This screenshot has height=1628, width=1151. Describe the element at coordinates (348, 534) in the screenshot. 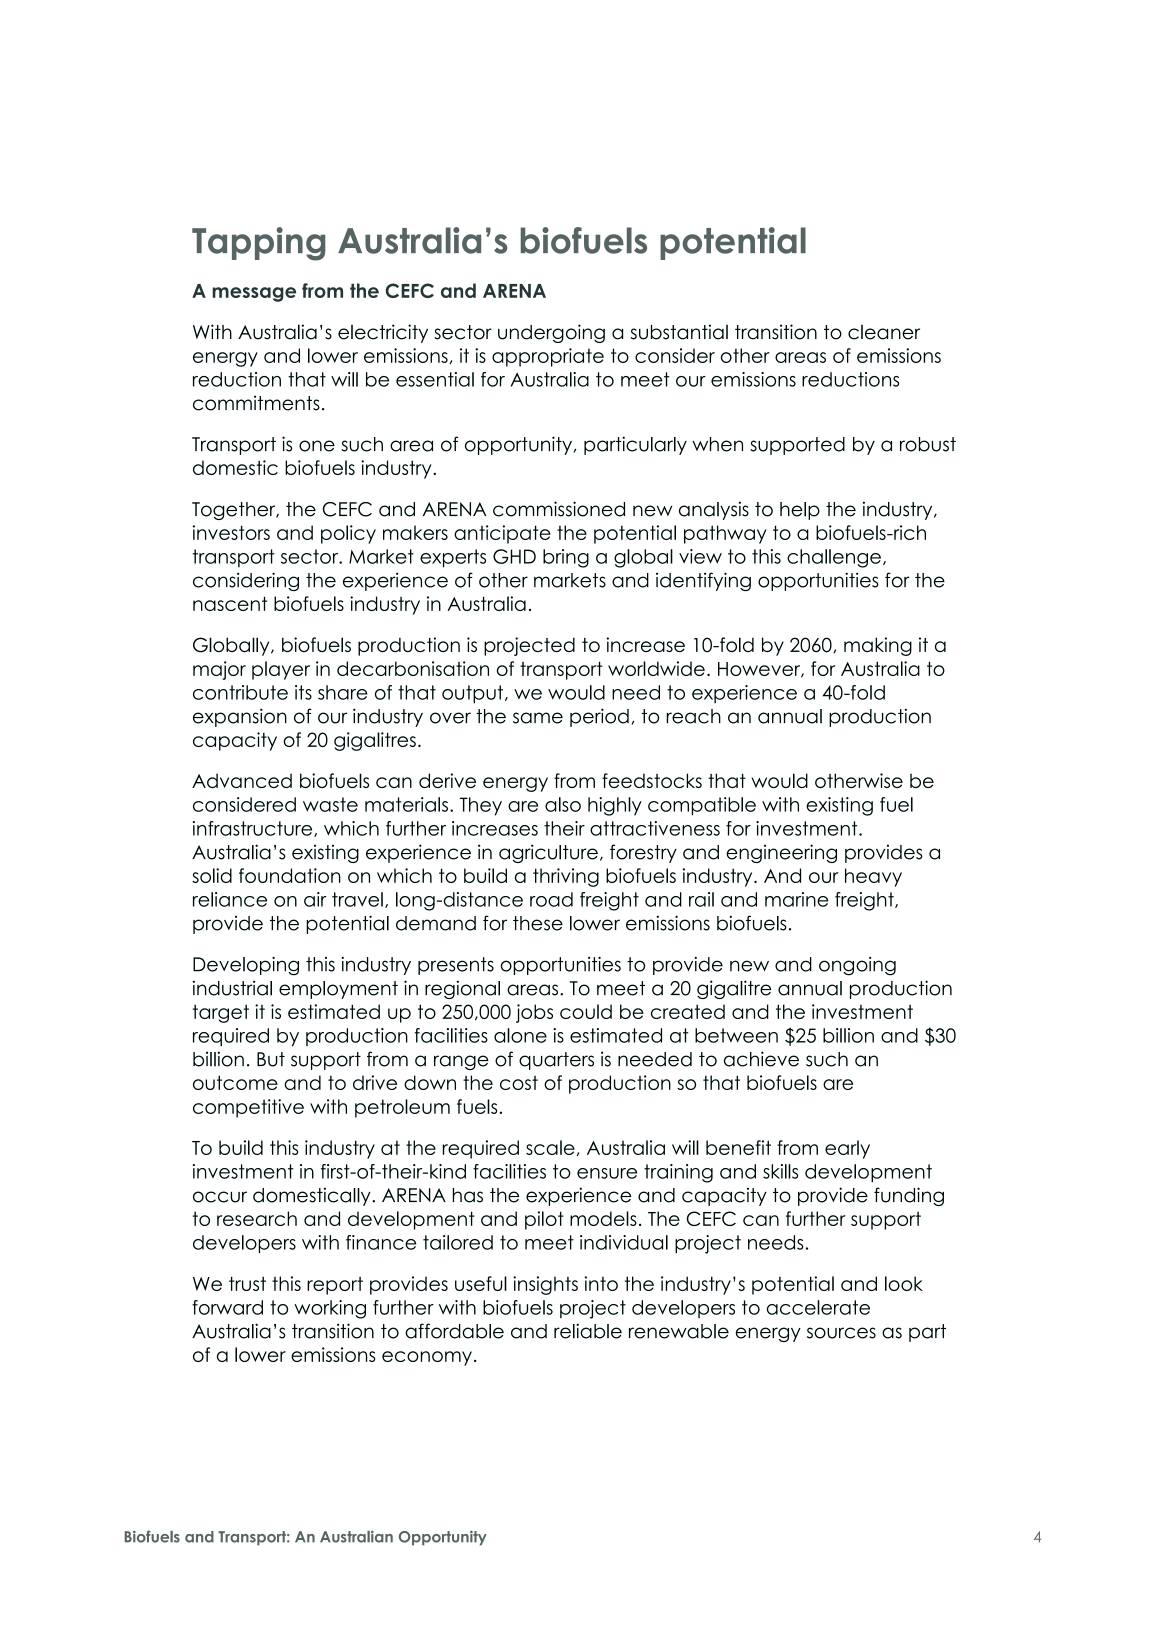

I see `policy` at that location.
